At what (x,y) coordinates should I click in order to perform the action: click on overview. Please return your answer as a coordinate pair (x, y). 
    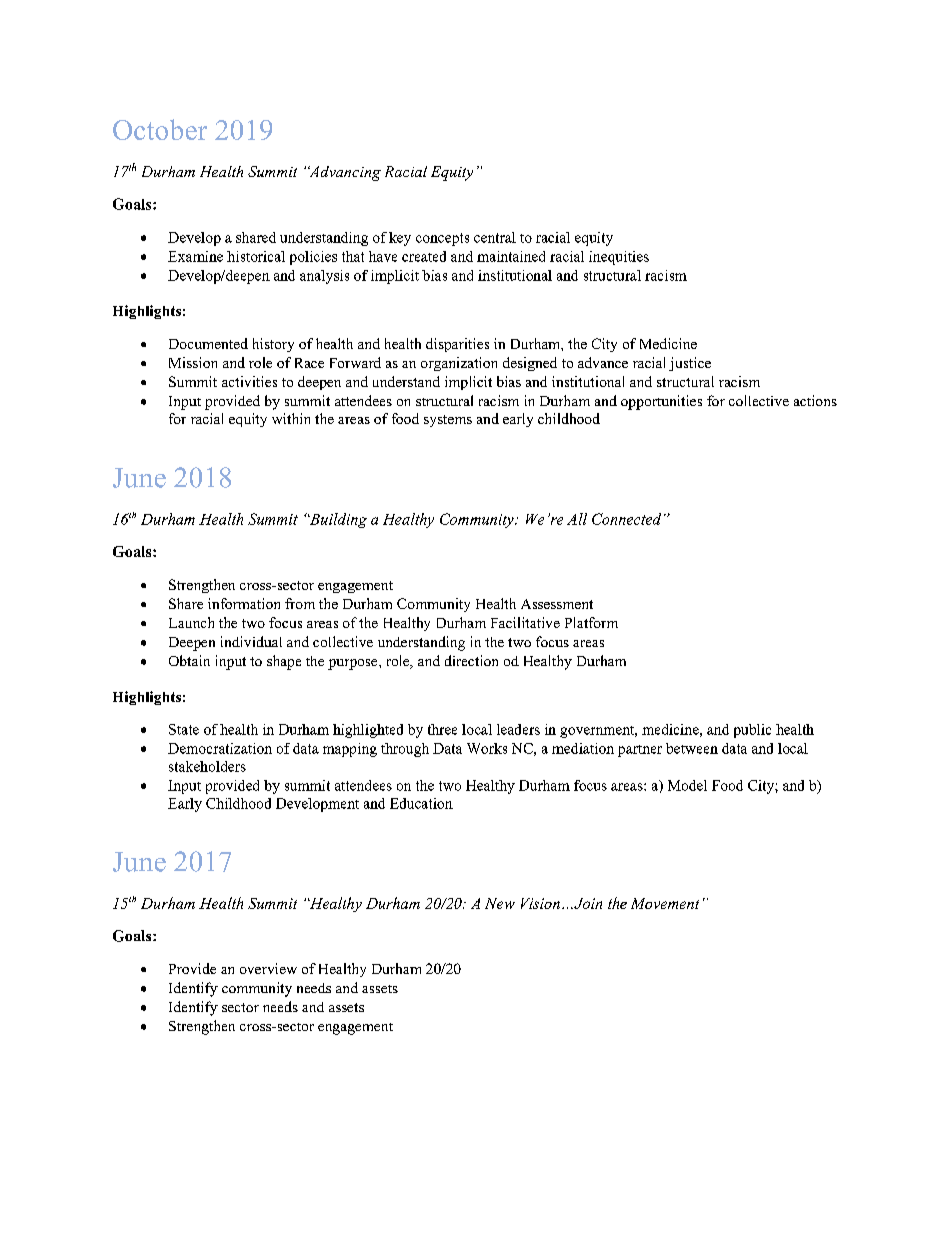
    Looking at the image, I should click on (268, 968).
